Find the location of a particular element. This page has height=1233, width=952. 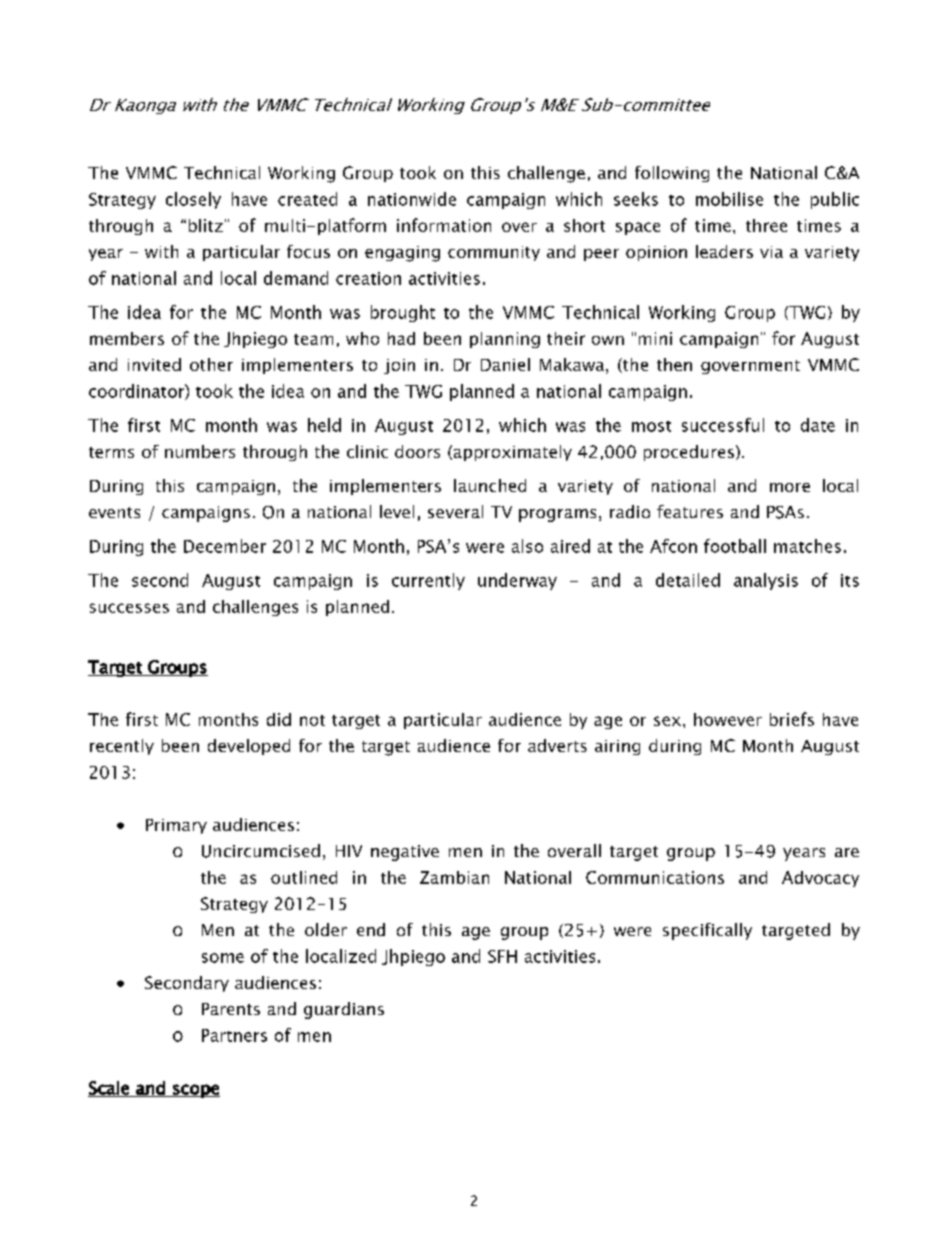

successful is located at coordinates (723, 425).
